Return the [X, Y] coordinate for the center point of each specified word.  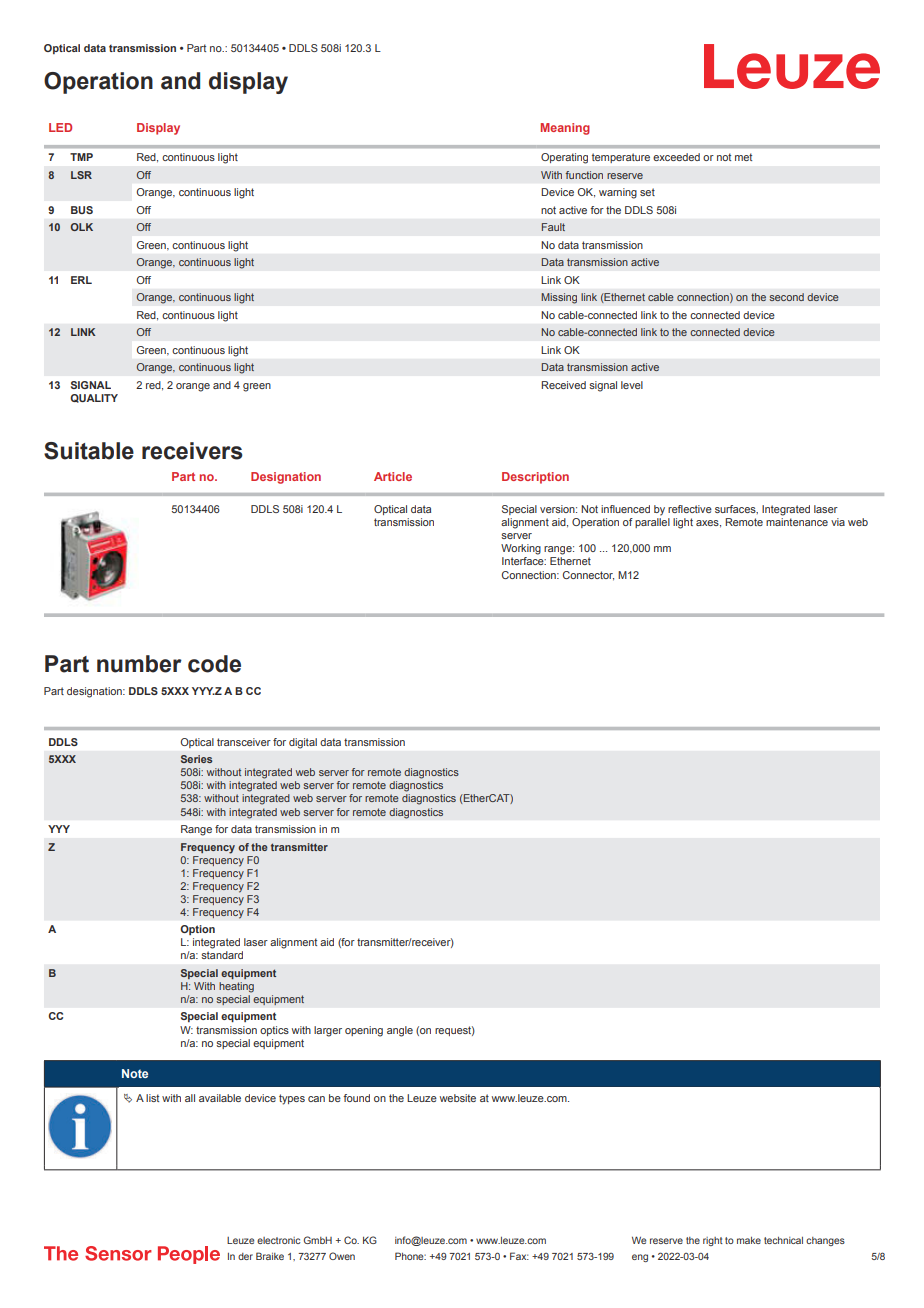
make [749, 1240]
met [743, 157]
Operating [564, 158]
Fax [519, 1256]
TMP [81, 157]
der [245, 1256]
